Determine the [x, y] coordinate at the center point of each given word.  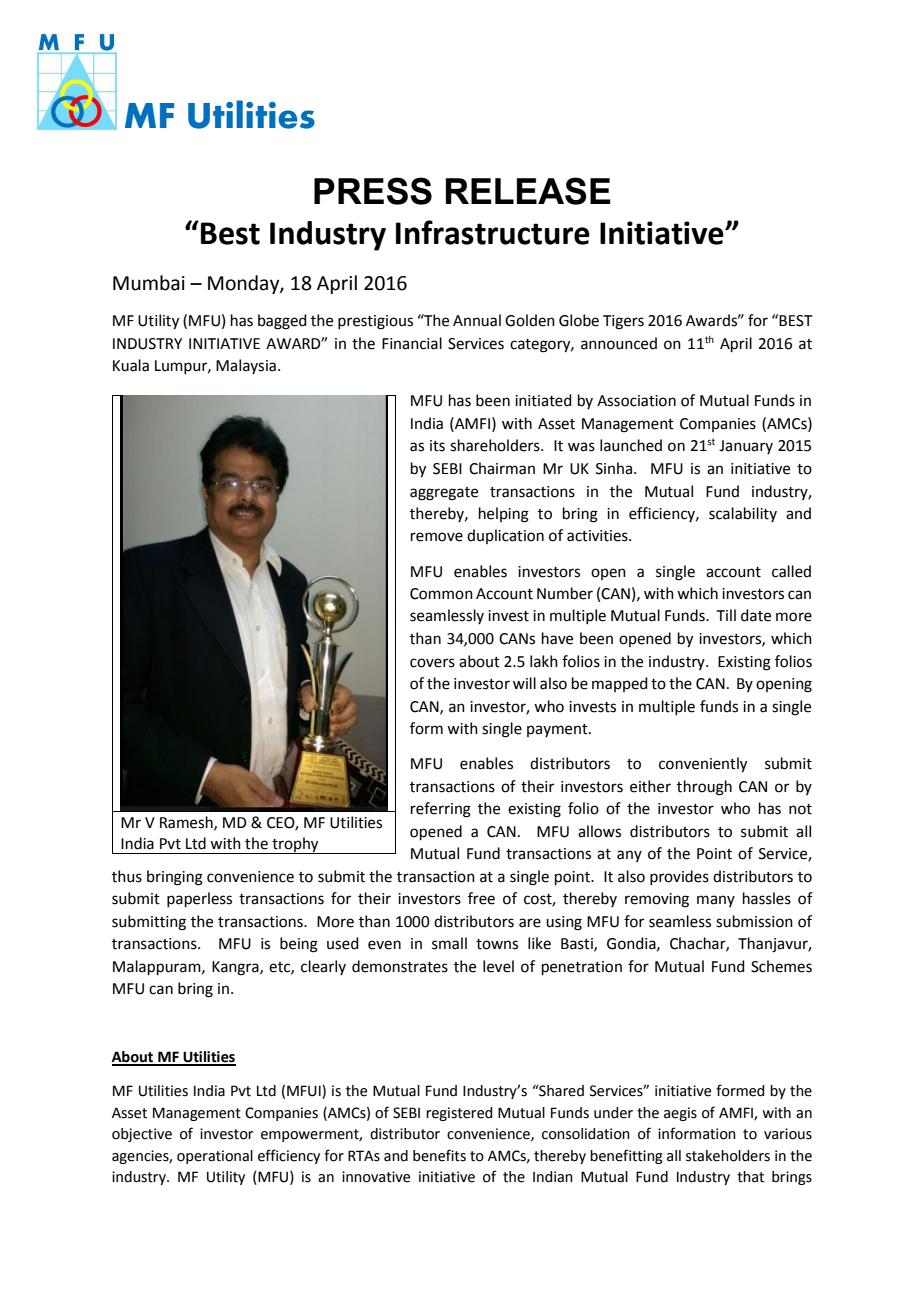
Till [726, 615]
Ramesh [187, 823]
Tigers [623, 322]
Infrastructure [493, 232]
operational [215, 1157]
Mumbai [149, 283]
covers [432, 663]
